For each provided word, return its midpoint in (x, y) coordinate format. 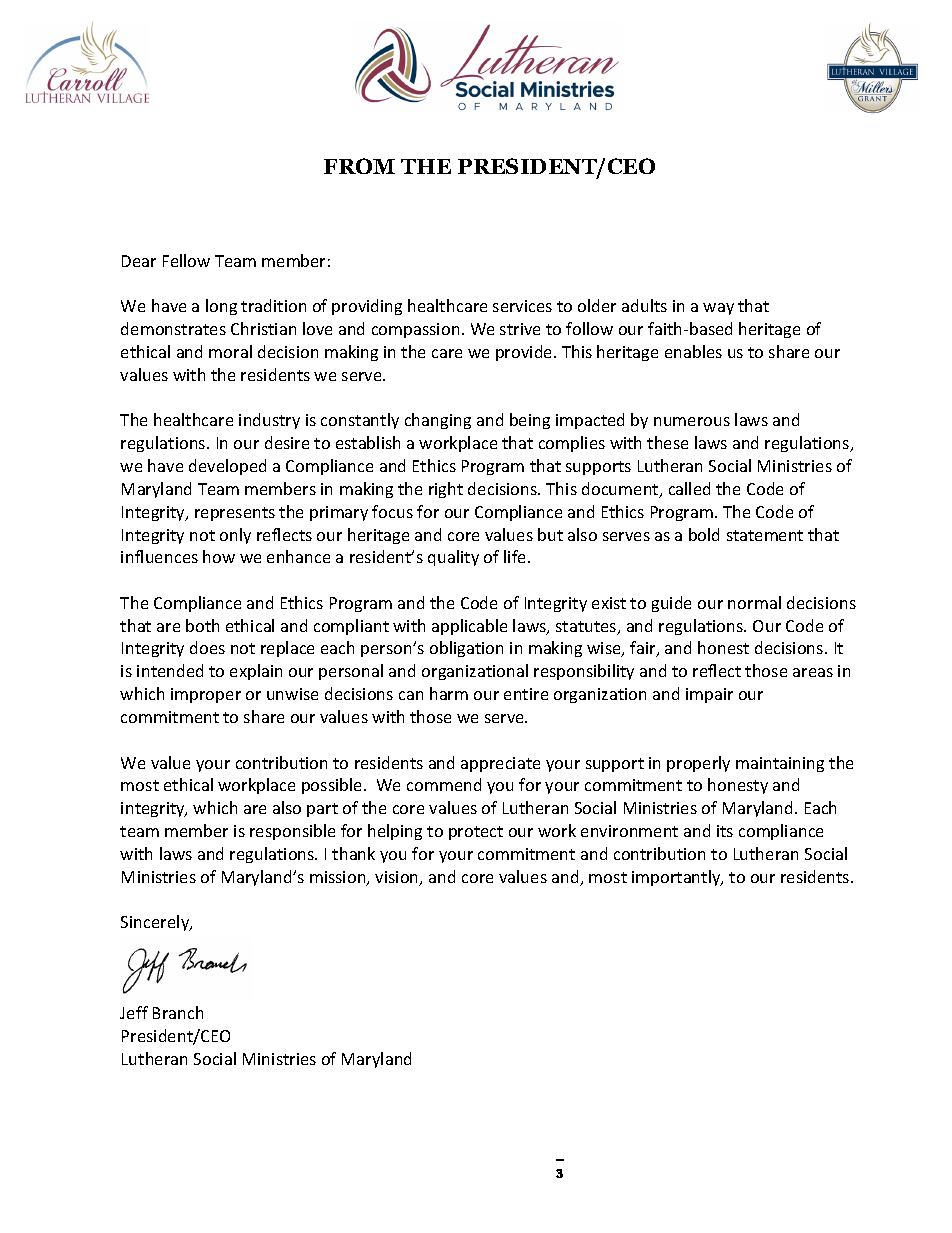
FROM (359, 166)
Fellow (186, 260)
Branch (178, 1012)
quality (453, 558)
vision (398, 878)
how (219, 556)
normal (754, 602)
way (718, 309)
